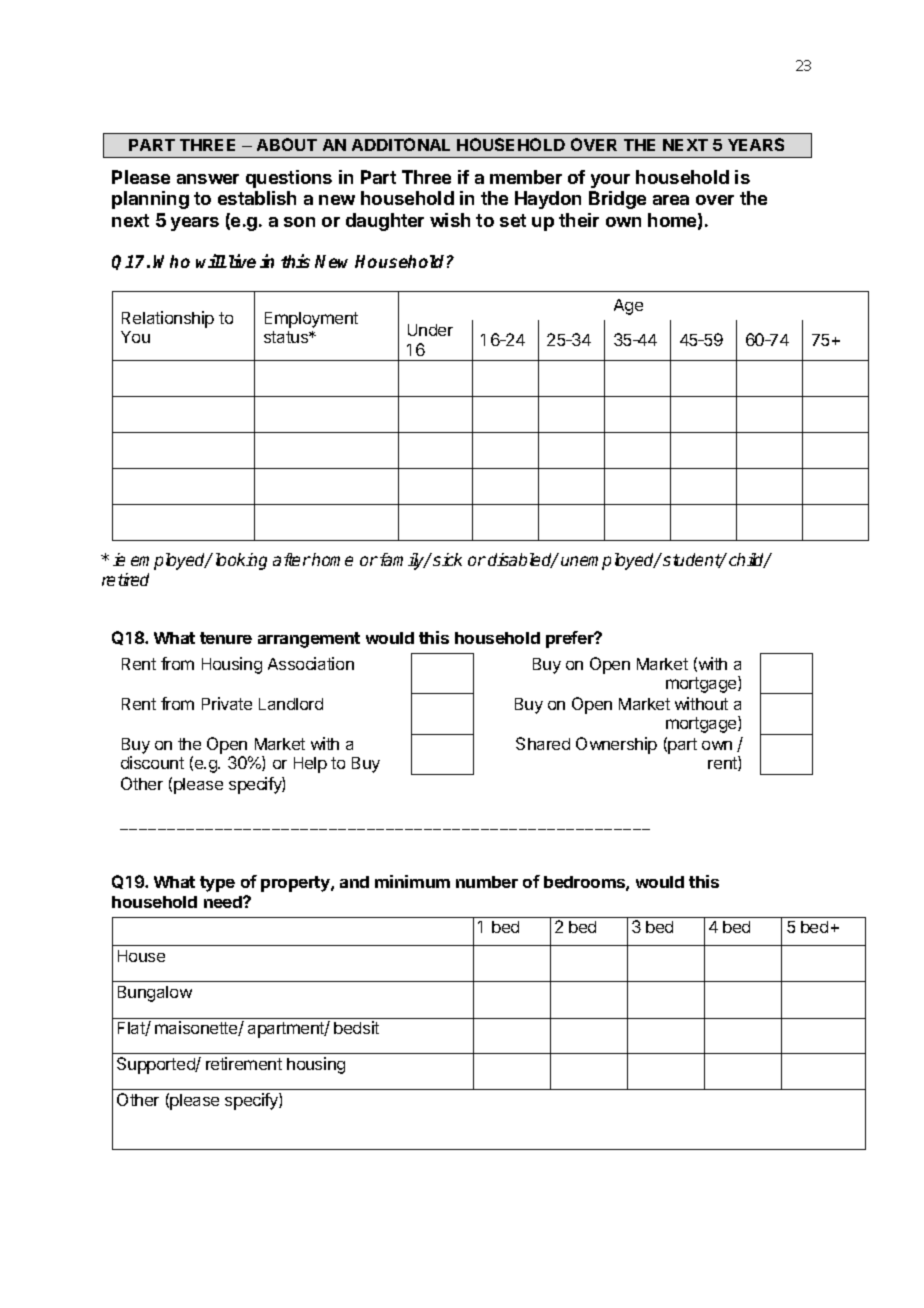 The image size is (924, 1308). What do you see at coordinates (447, 559) in the screenshot?
I see `sick` at bounding box center [447, 559].
